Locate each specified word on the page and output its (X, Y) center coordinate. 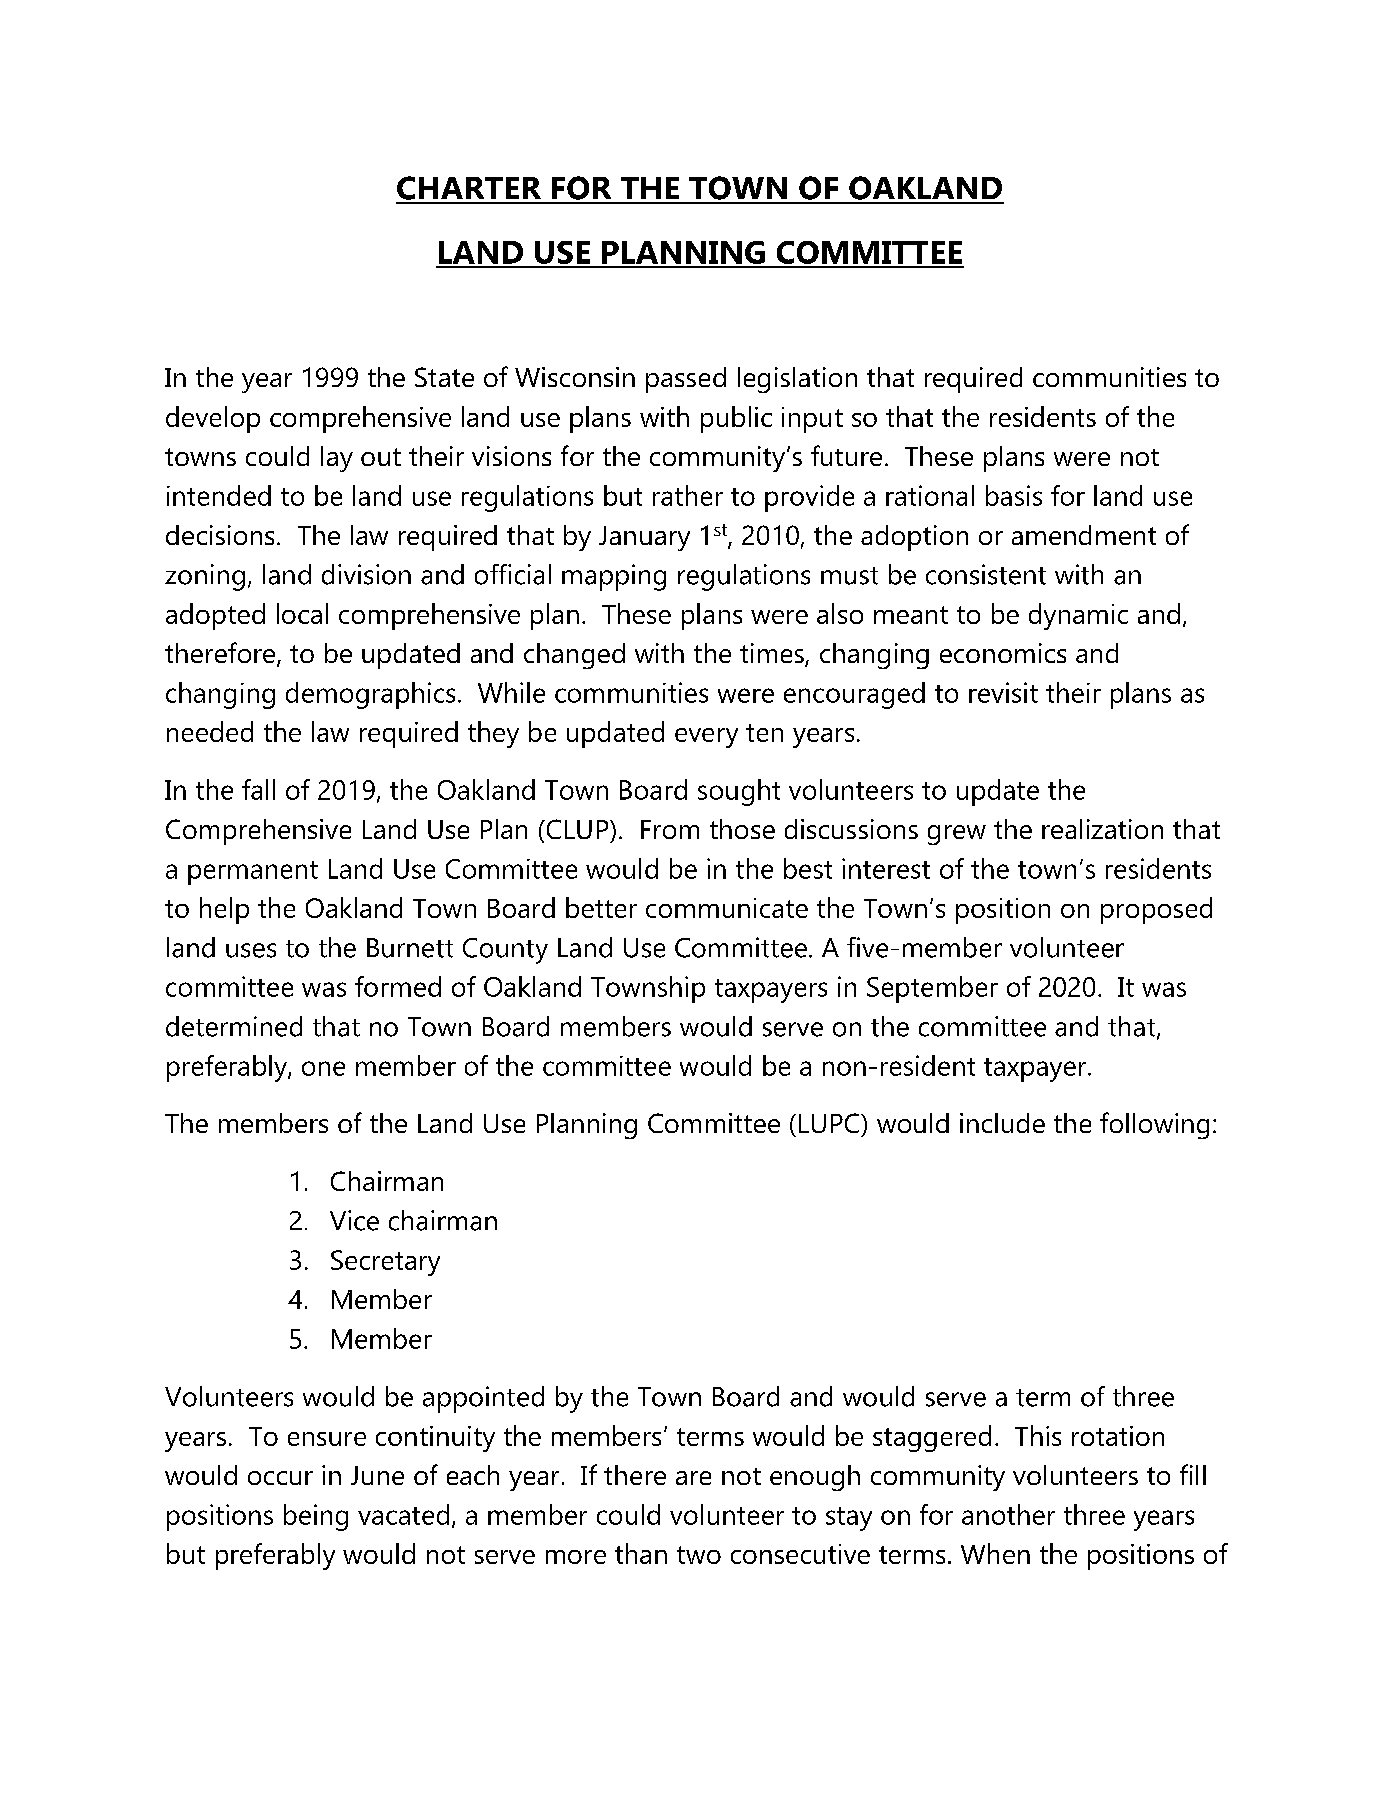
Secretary (385, 1263)
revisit (1003, 692)
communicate (727, 908)
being (316, 1517)
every (706, 738)
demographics (370, 695)
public (736, 419)
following (1154, 1125)
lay (337, 459)
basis (1014, 495)
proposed (1156, 910)
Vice (354, 1220)
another (1008, 1514)
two (699, 1555)
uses (251, 950)
